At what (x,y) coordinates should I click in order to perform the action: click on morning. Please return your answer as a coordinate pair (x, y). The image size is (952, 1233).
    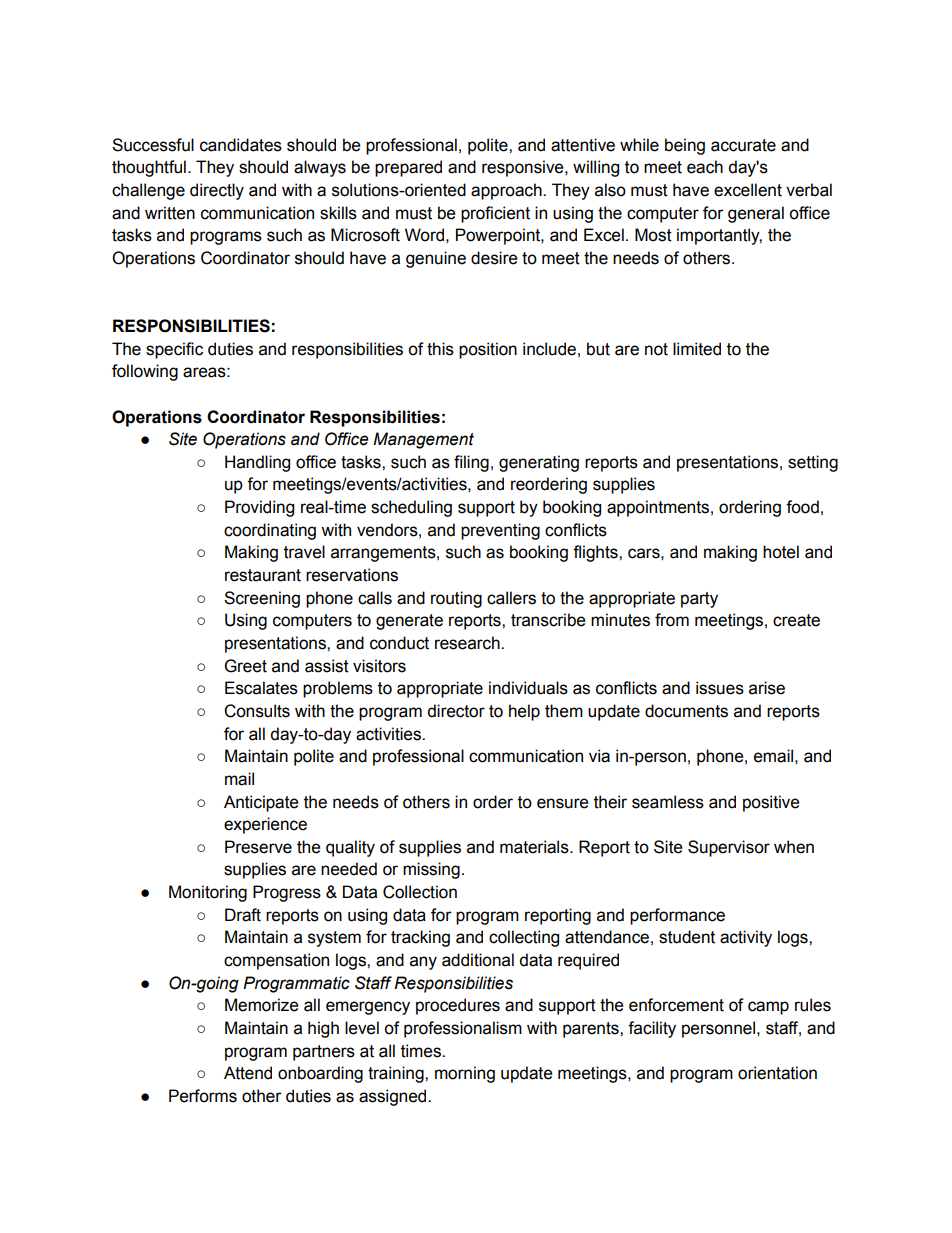
    Looking at the image, I should click on (465, 1074).
